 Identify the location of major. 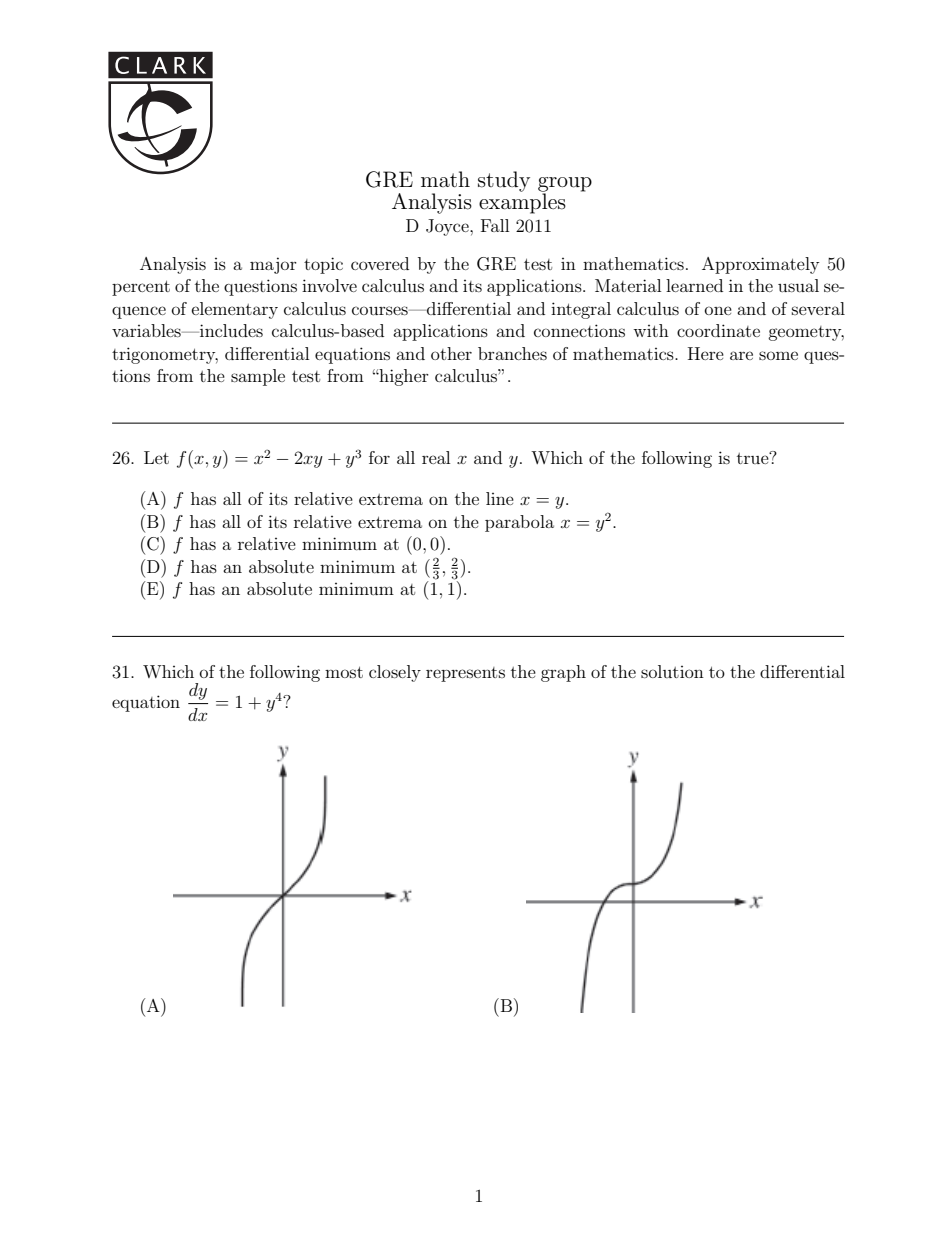
(273, 265).
